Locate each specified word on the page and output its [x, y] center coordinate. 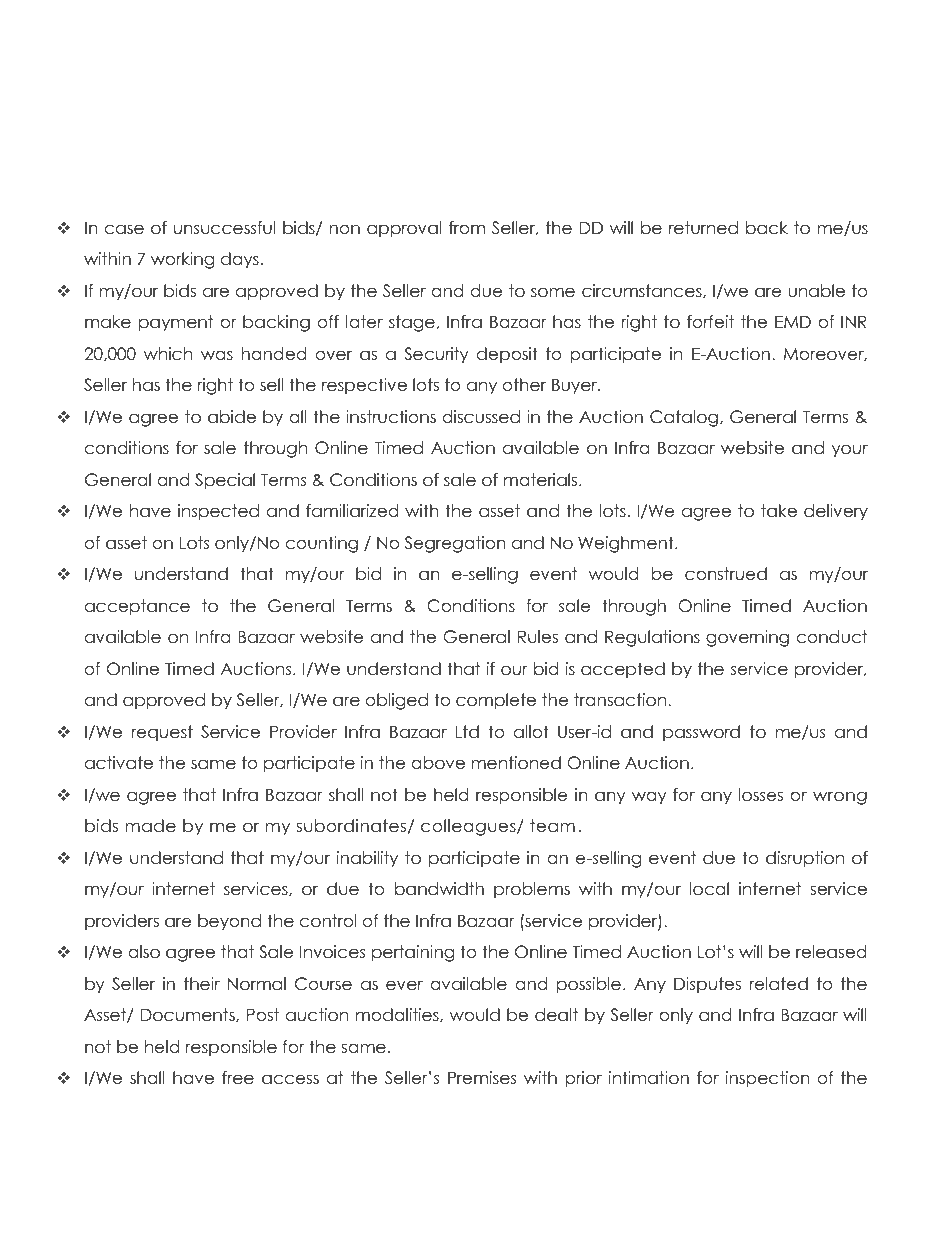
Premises [482, 1078]
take [779, 511]
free [238, 1078]
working [182, 260]
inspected [218, 512]
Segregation [455, 544]
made [150, 826]
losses [761, 795]
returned [703, 228]
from [467, 228]
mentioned [516, 763]
